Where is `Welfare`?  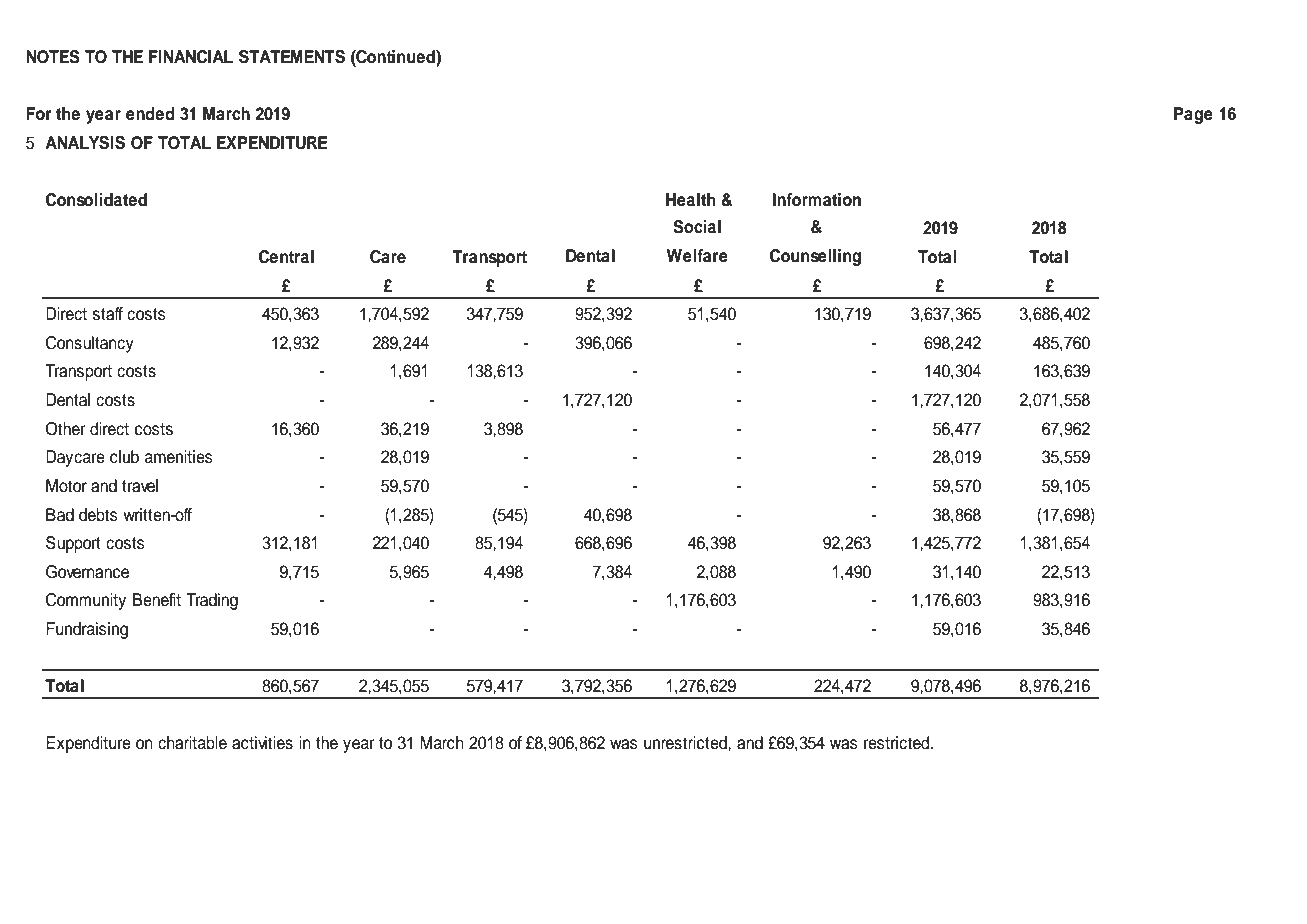 Welfare is located at coordinates (697, 256).
